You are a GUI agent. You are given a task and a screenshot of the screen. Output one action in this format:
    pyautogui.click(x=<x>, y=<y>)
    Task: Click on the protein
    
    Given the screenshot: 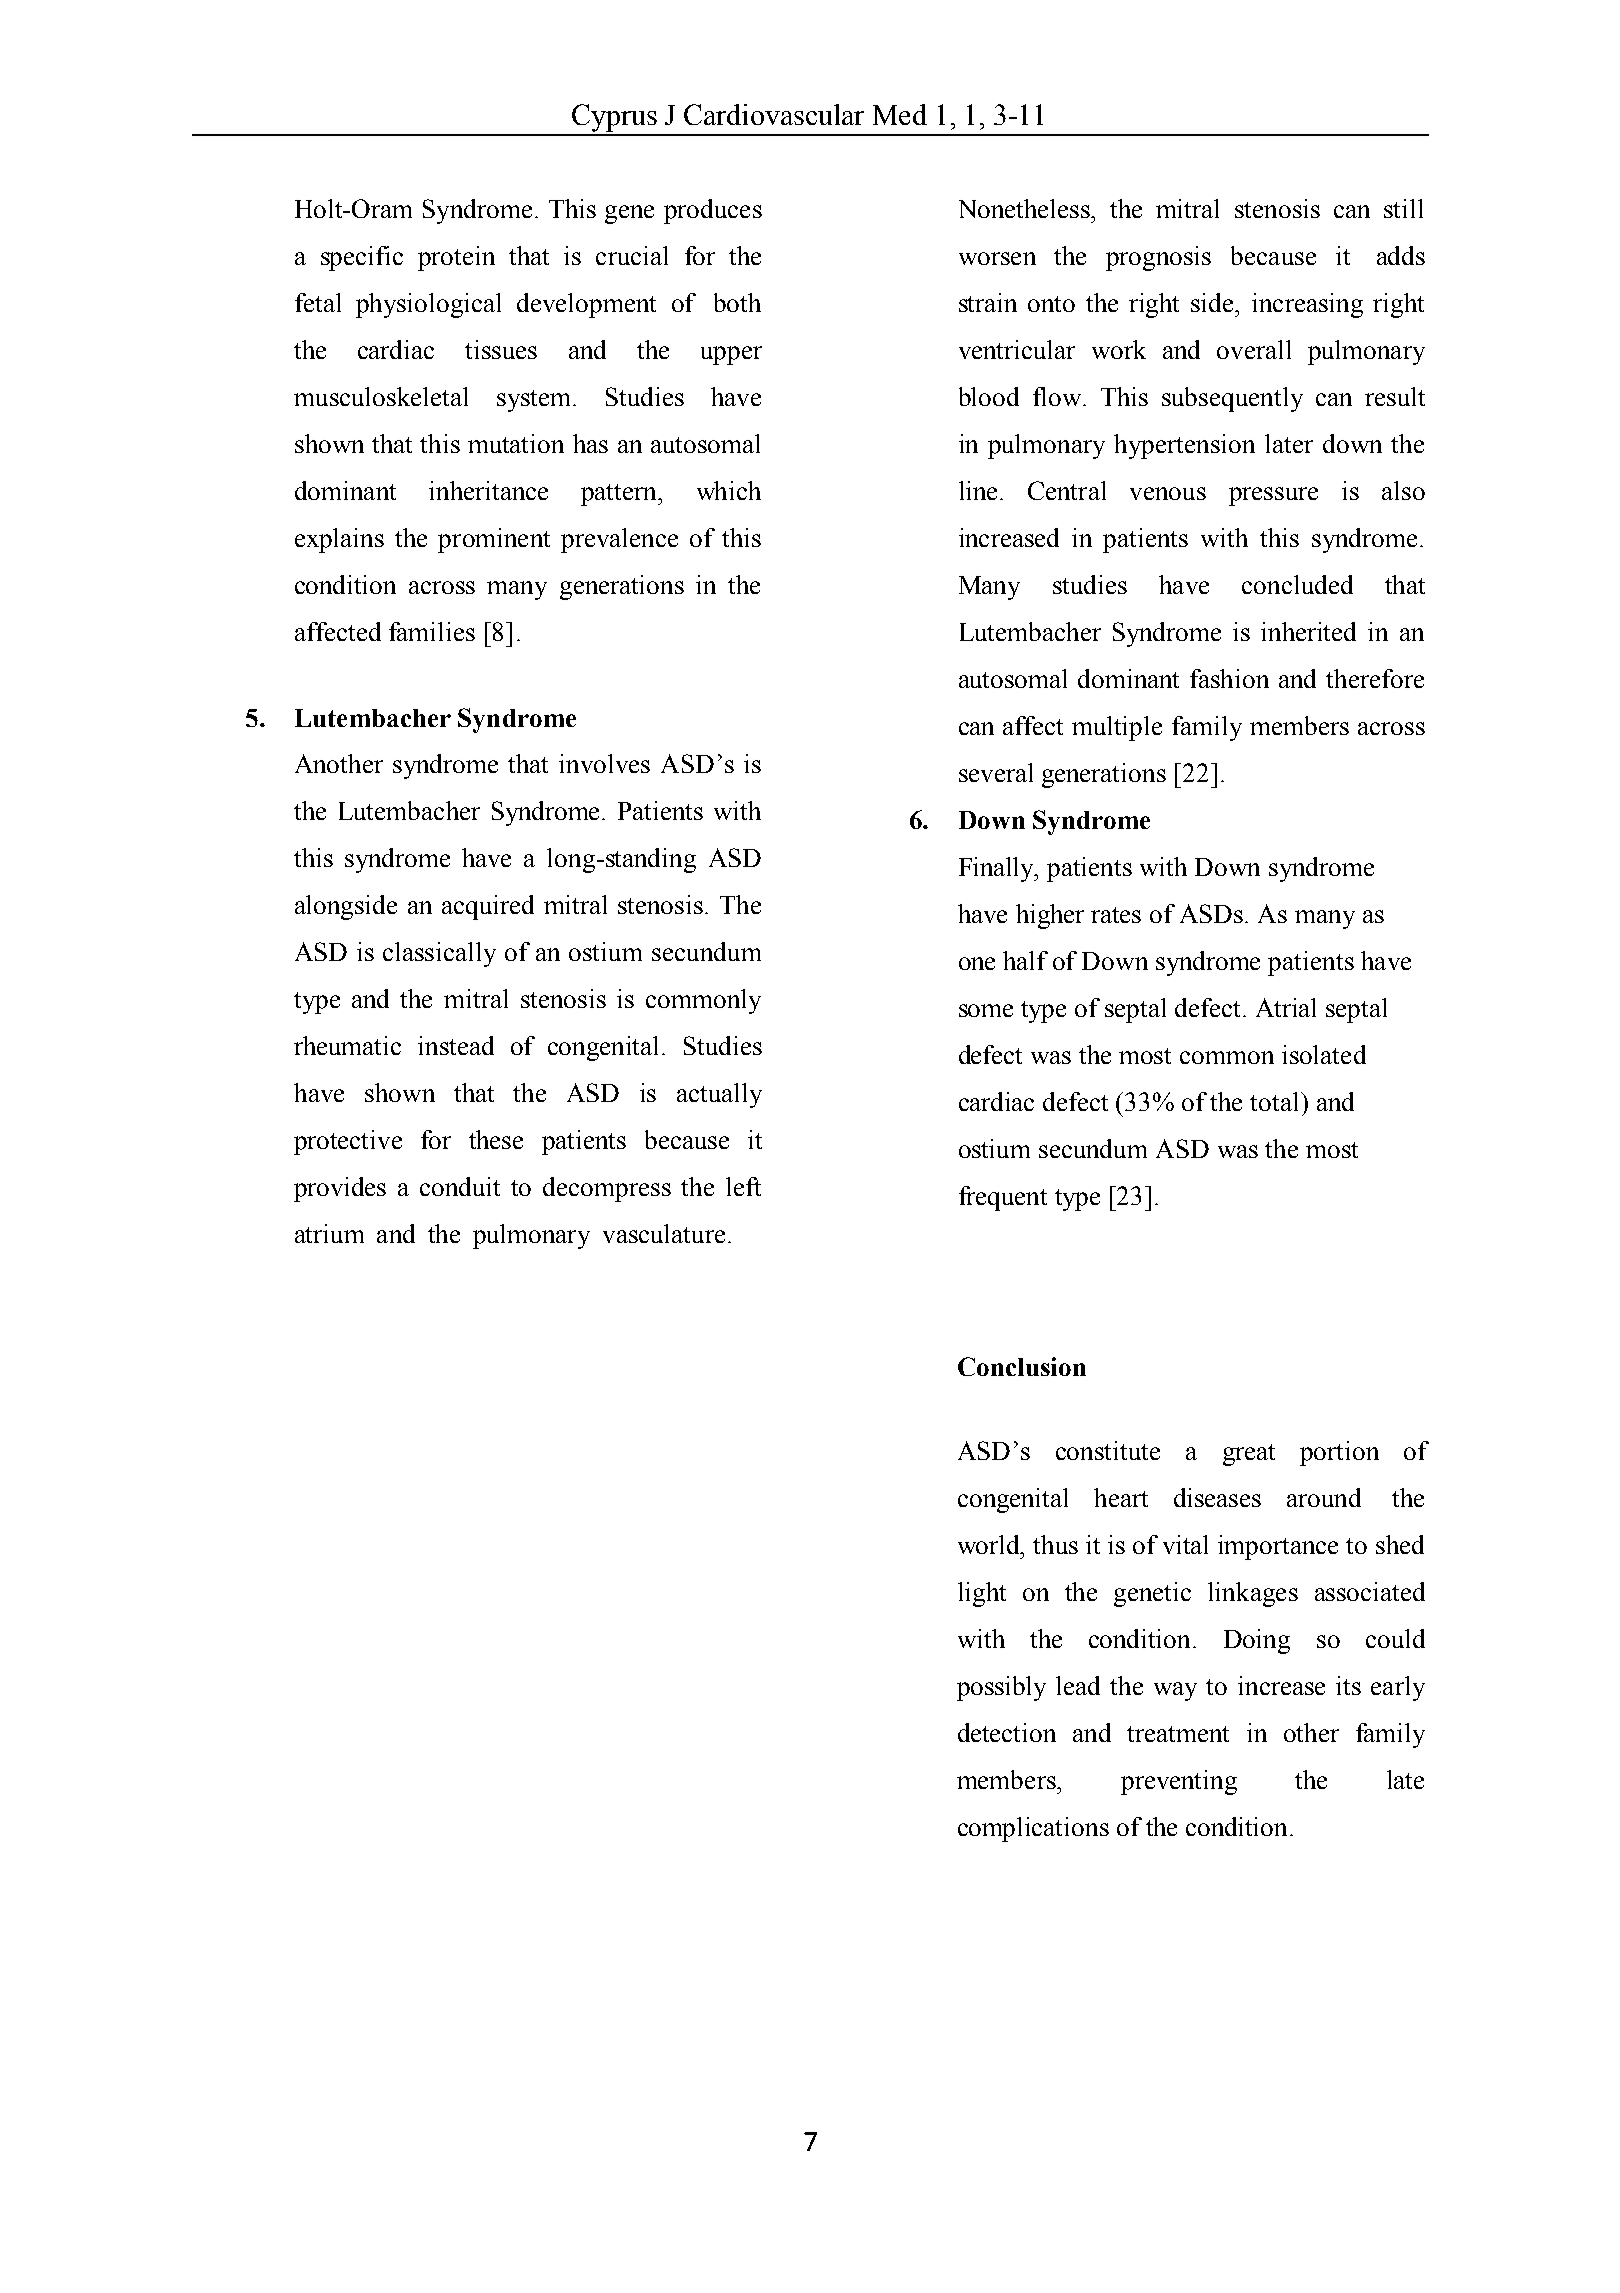 What is the action you would take?
    pyautogui.click(x=456, y=258)
